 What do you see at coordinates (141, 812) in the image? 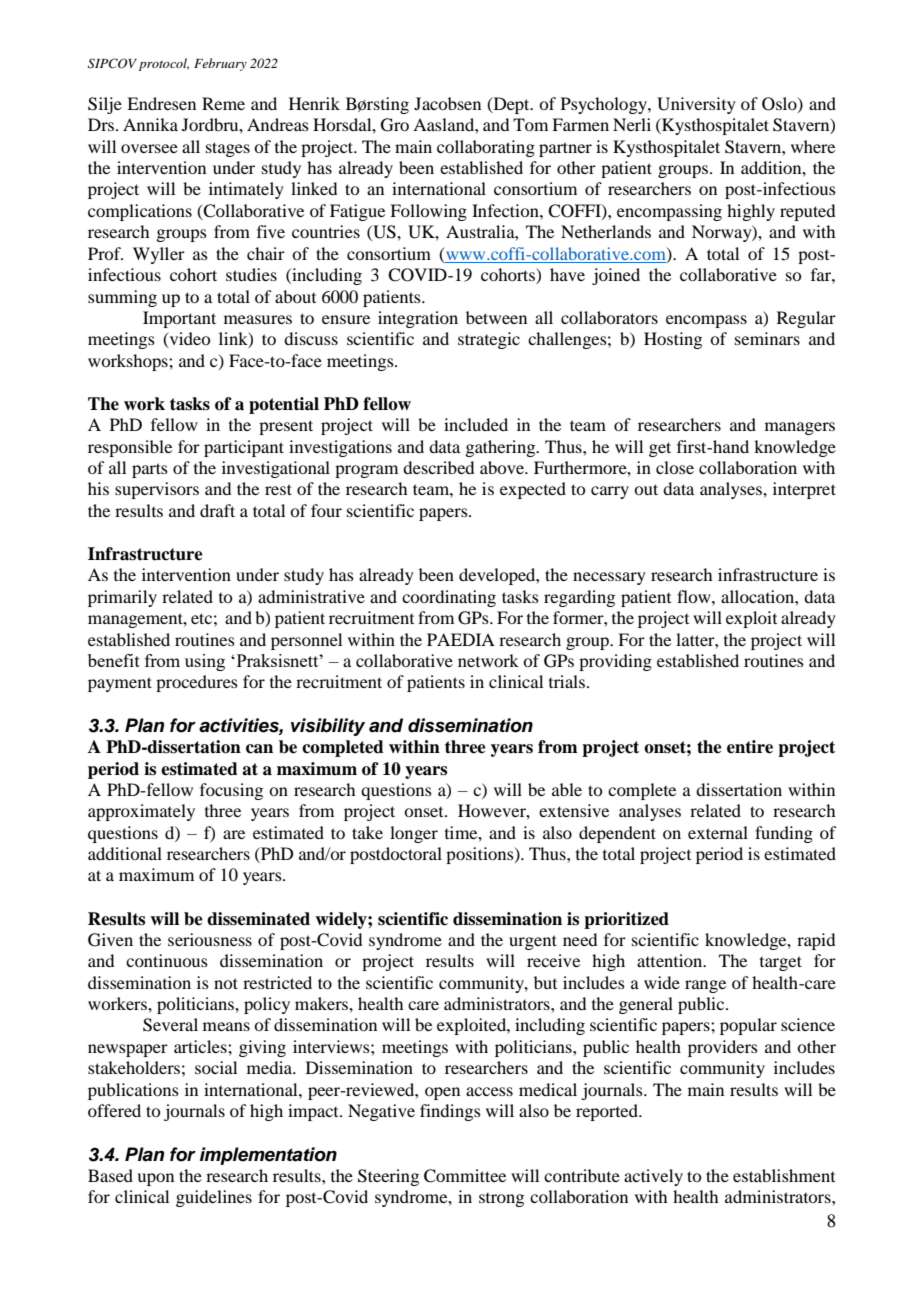
I see `approximately` at bounding box center [141, 812].
